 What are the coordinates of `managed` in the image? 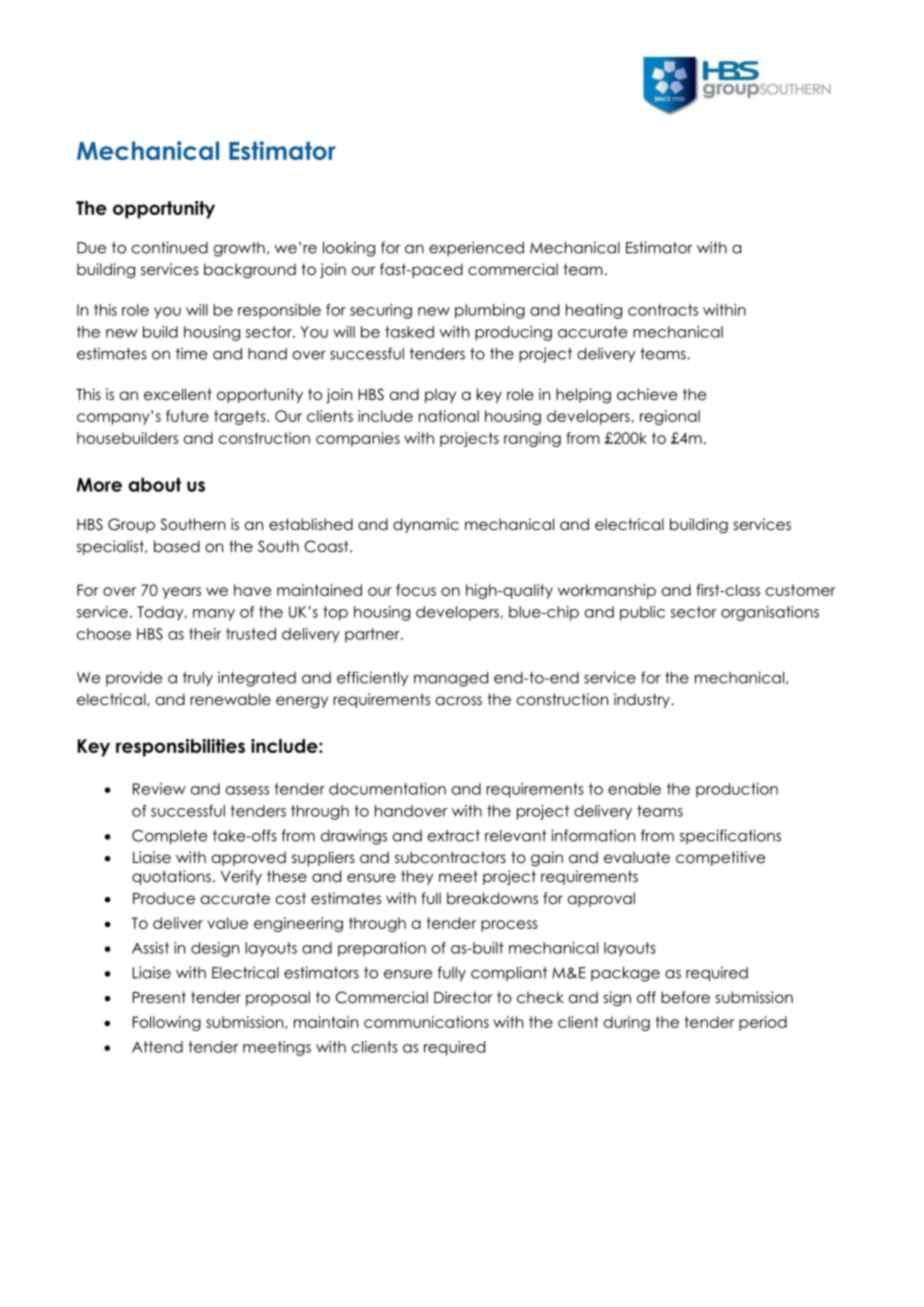 It's located at (451, 679).
